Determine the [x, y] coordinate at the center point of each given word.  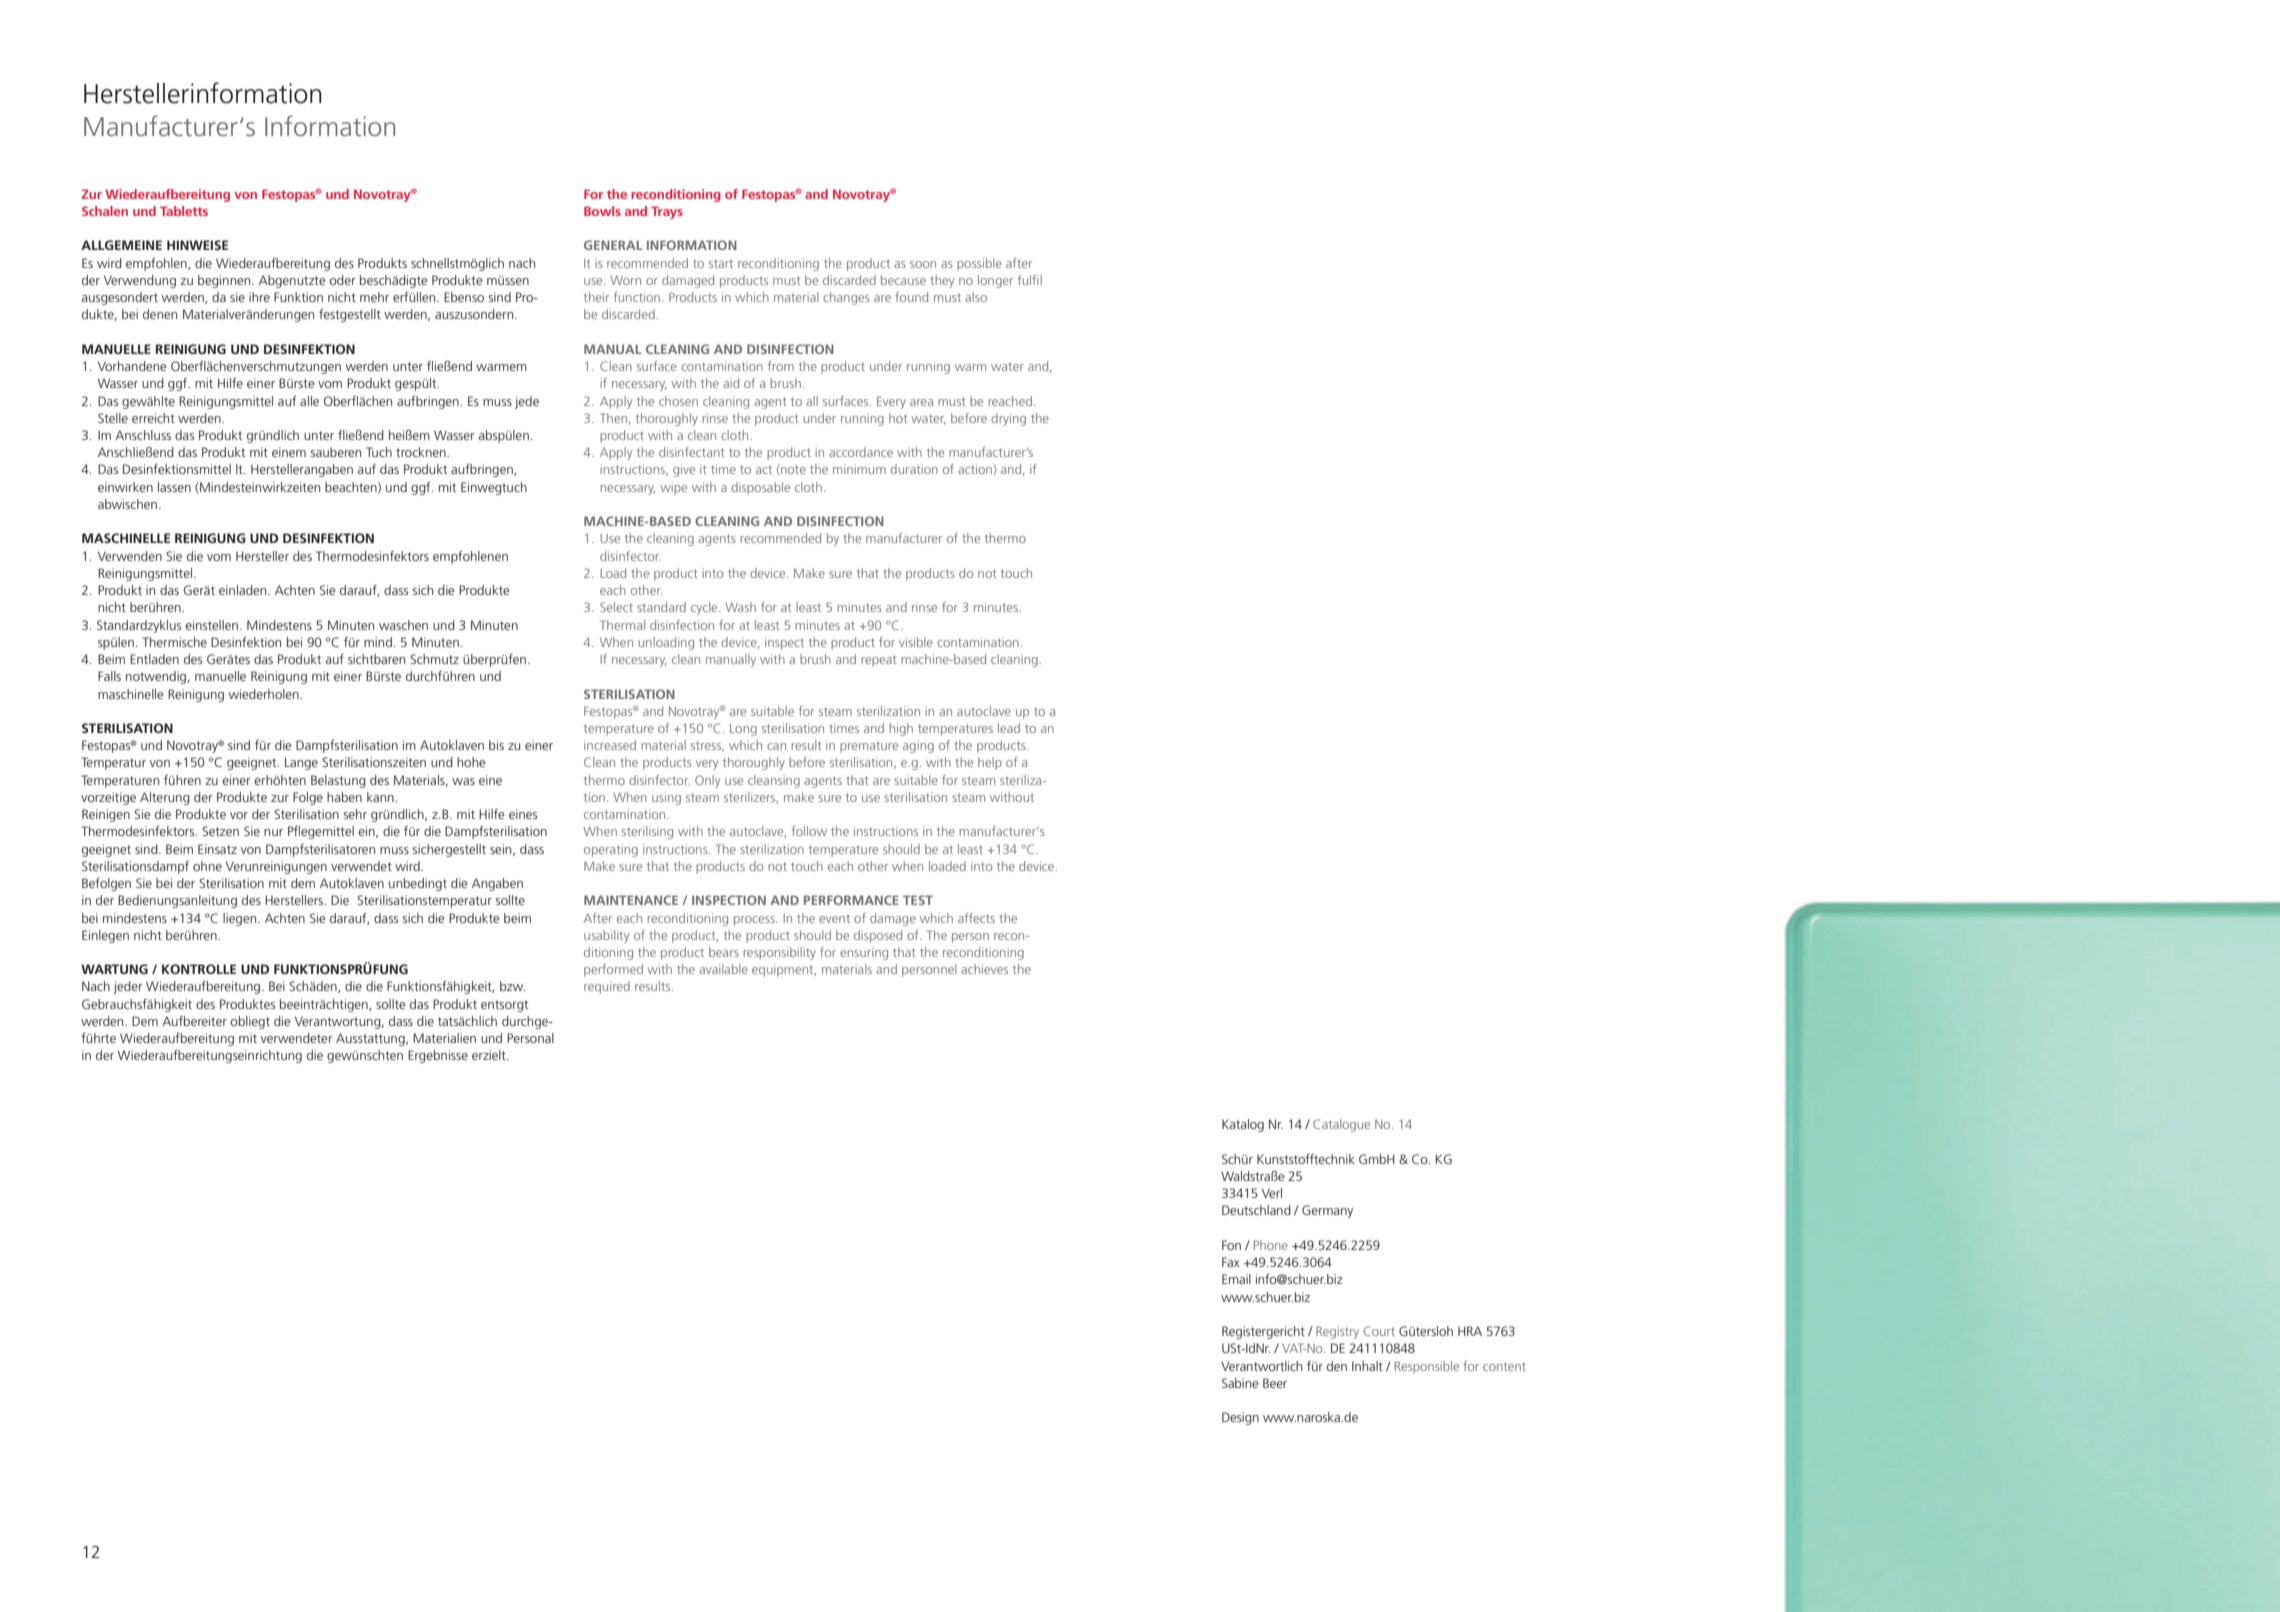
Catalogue [1341, 1125]
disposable [760, 488]
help [990, 763]
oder [342, 280]
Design [1240, 1418]
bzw [512, 986]
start [721, 263]
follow [809, 831]
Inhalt [1367, 1366]
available [723, 969]
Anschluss [143, 435]
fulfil [1029, 280]
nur [273, 832]
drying [1008, 419]
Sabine [1240, 1383]
